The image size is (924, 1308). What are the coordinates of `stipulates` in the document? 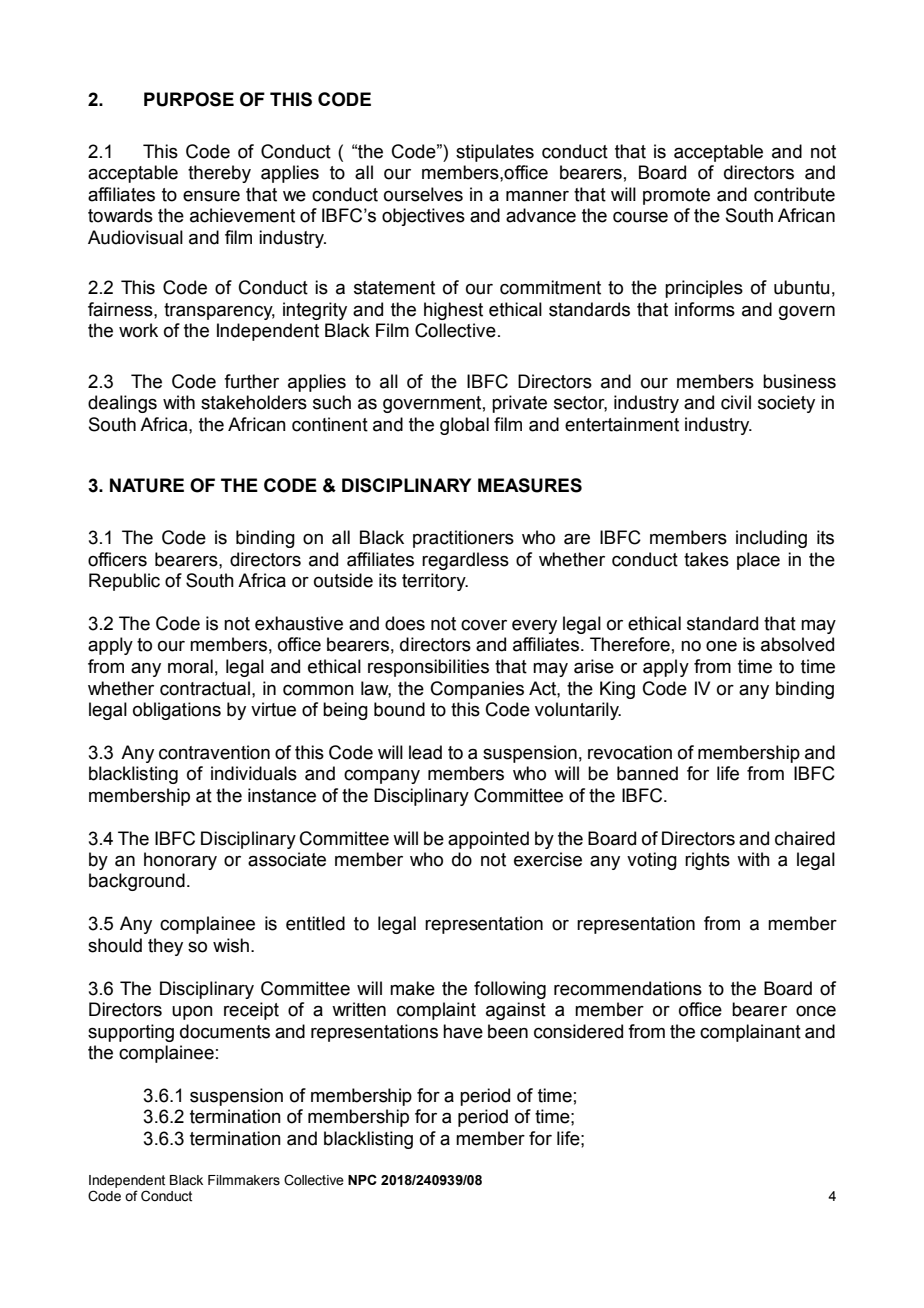 It's located at (495, 153).
